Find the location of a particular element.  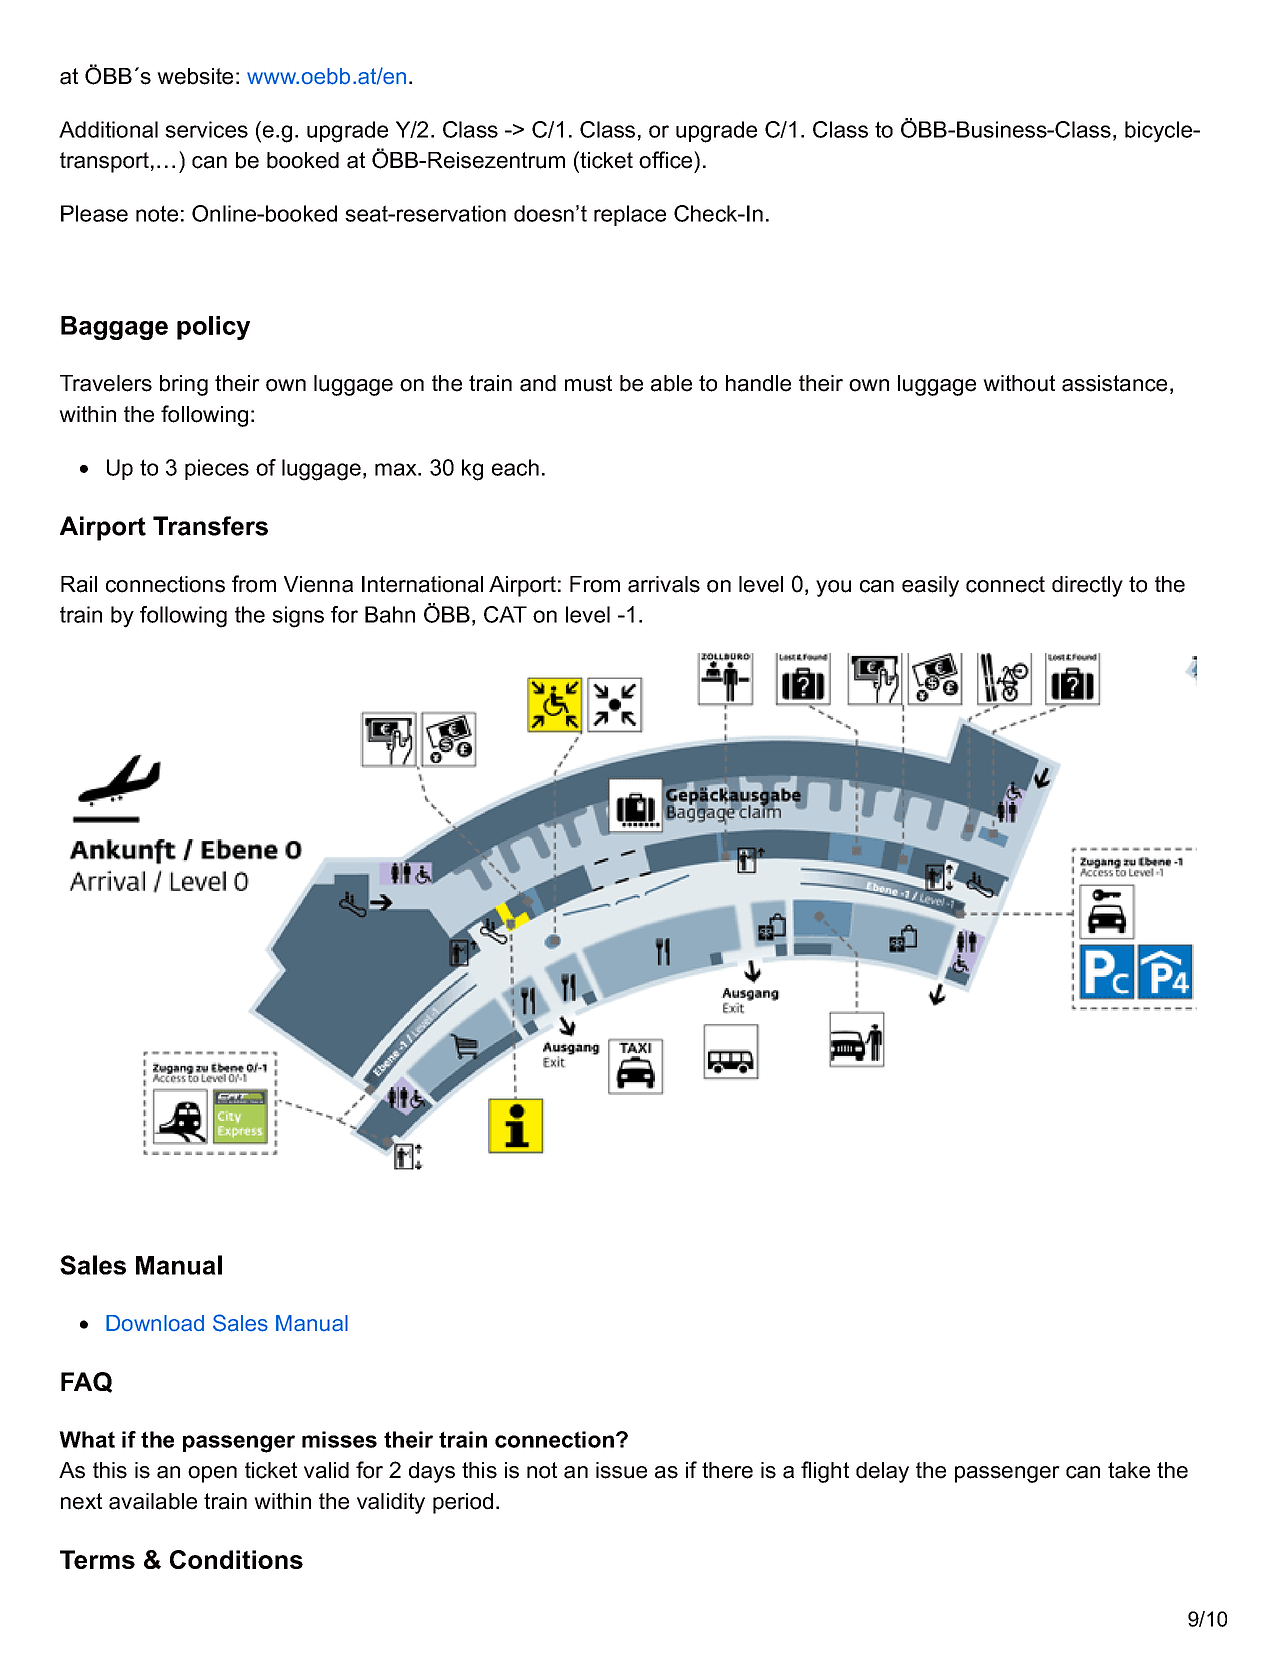

Transfers is located at coordinates (210, 526).
